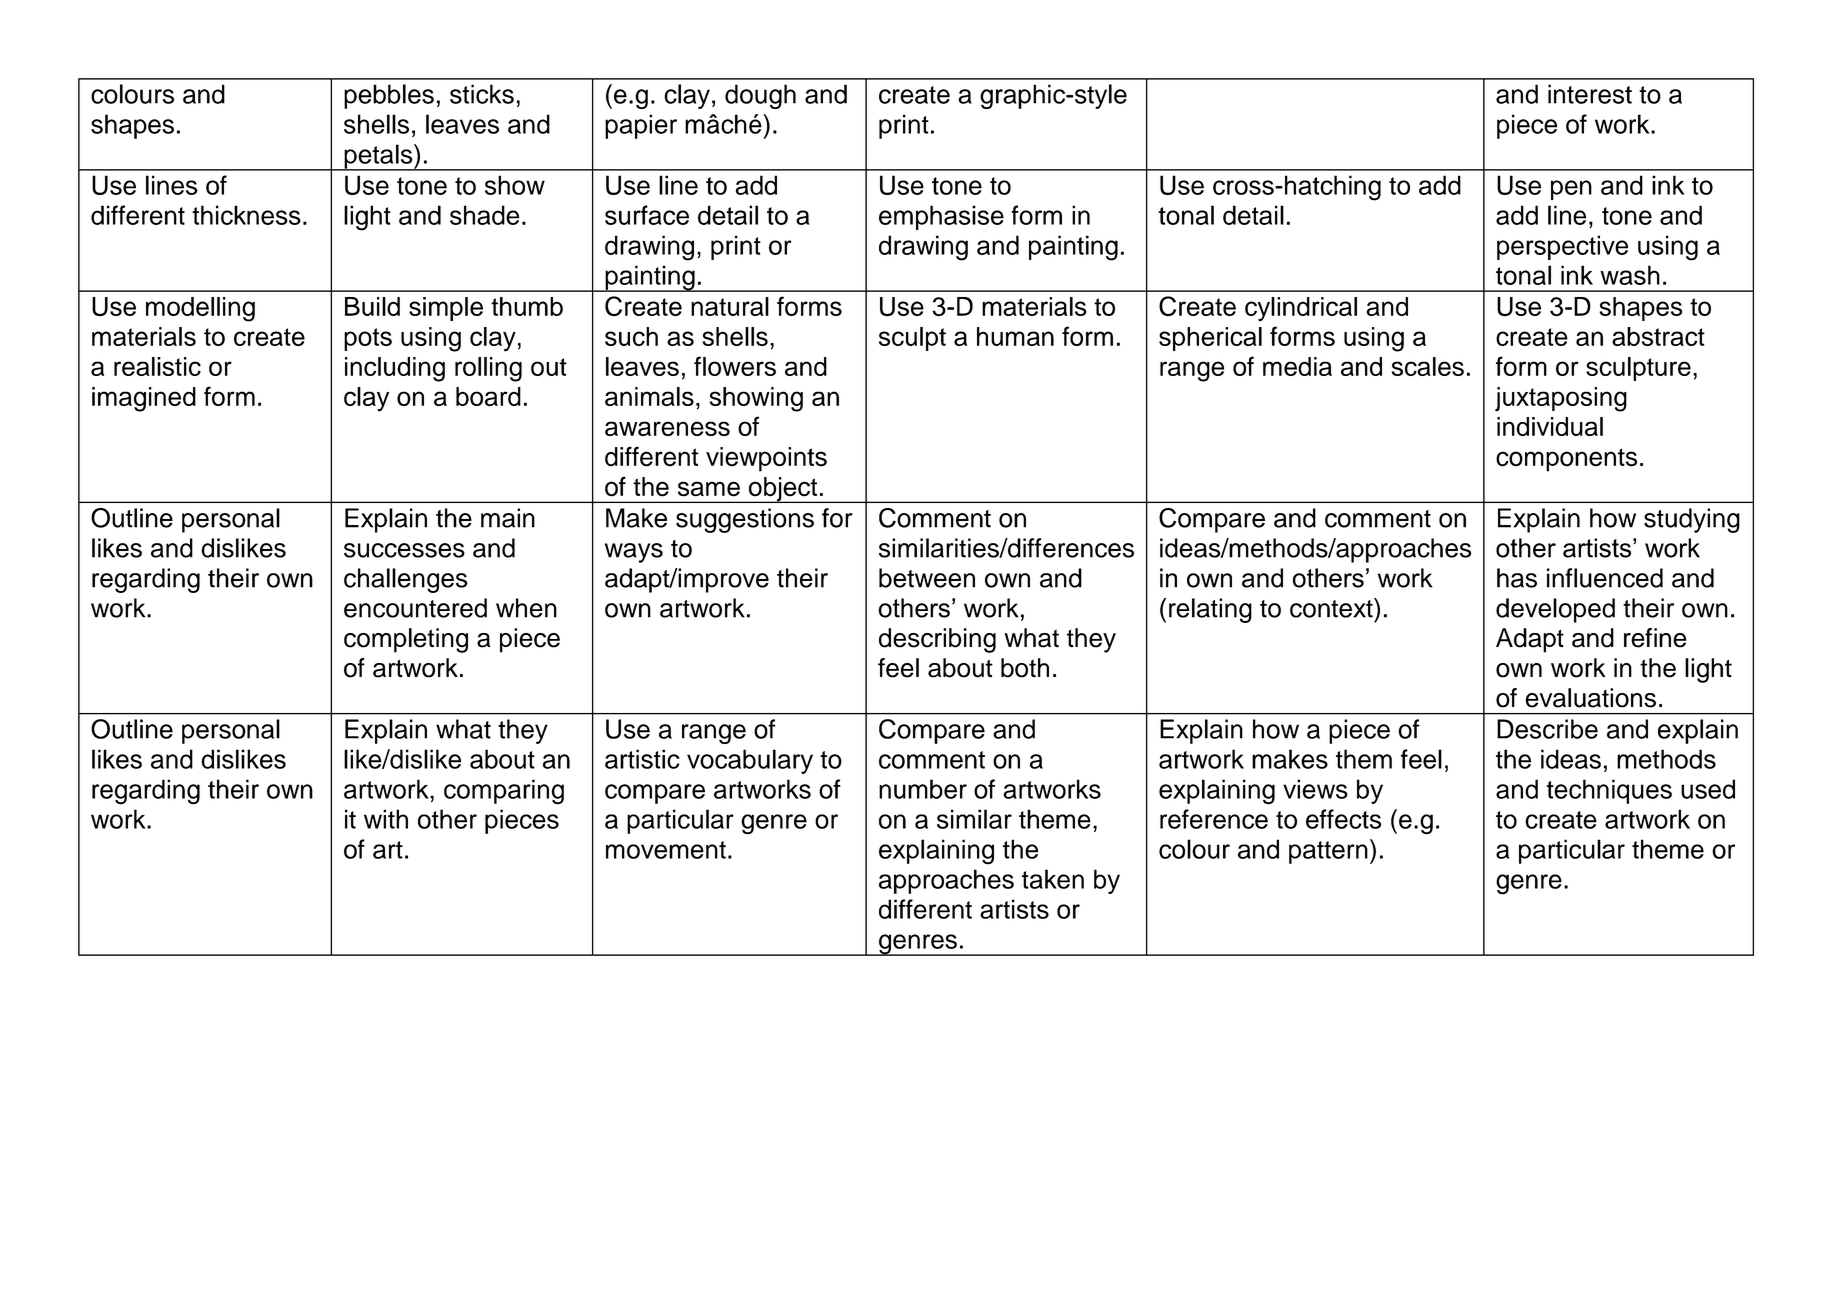 This image has width=1832, height=1295. Describe the element at coordinates (372, 306) in the image. I see `Build` at that location.
